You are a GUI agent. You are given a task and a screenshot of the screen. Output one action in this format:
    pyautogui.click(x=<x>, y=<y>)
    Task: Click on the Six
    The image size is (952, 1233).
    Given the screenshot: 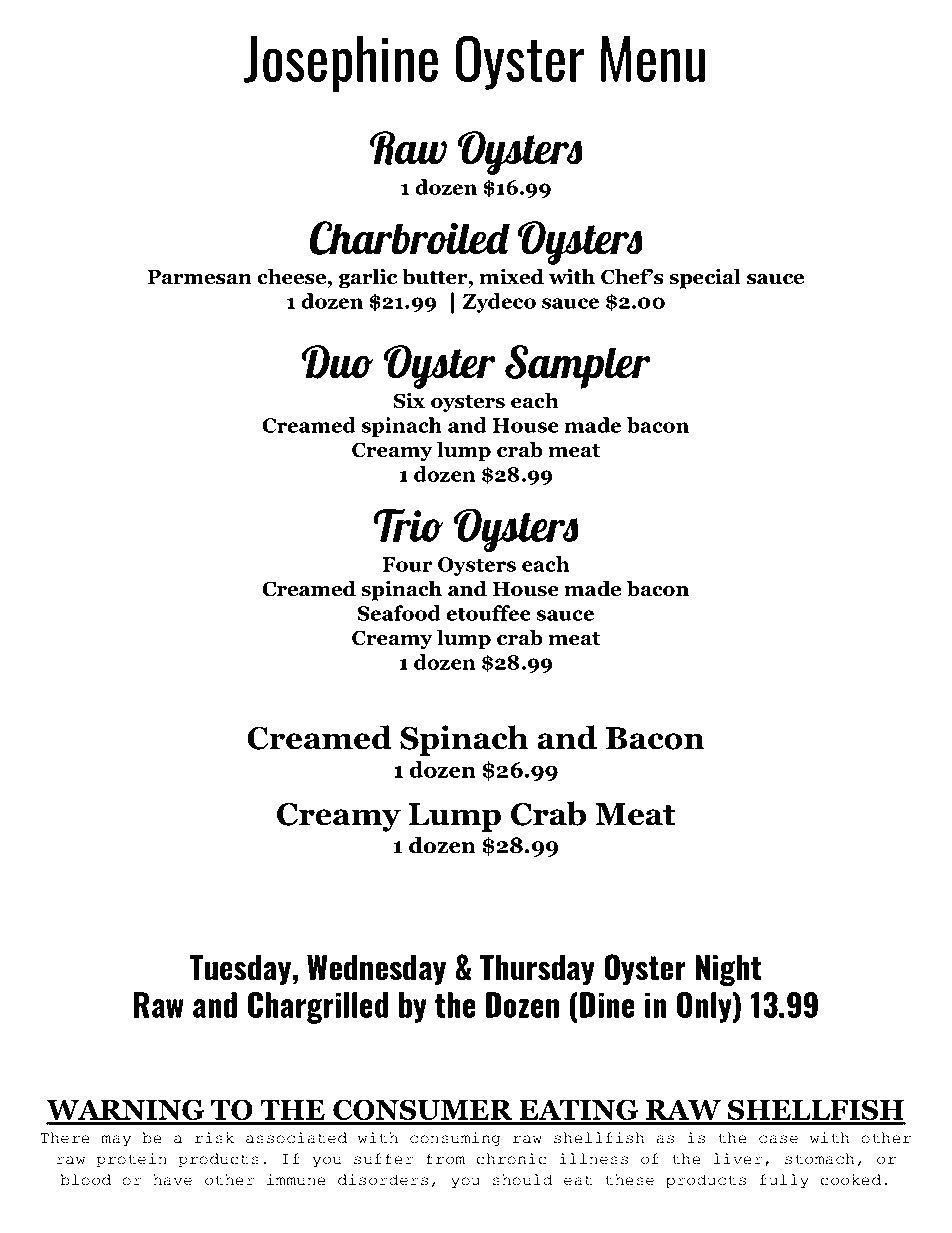 What is the action you would take?
    pyautogui.click(x=409, y=400)
